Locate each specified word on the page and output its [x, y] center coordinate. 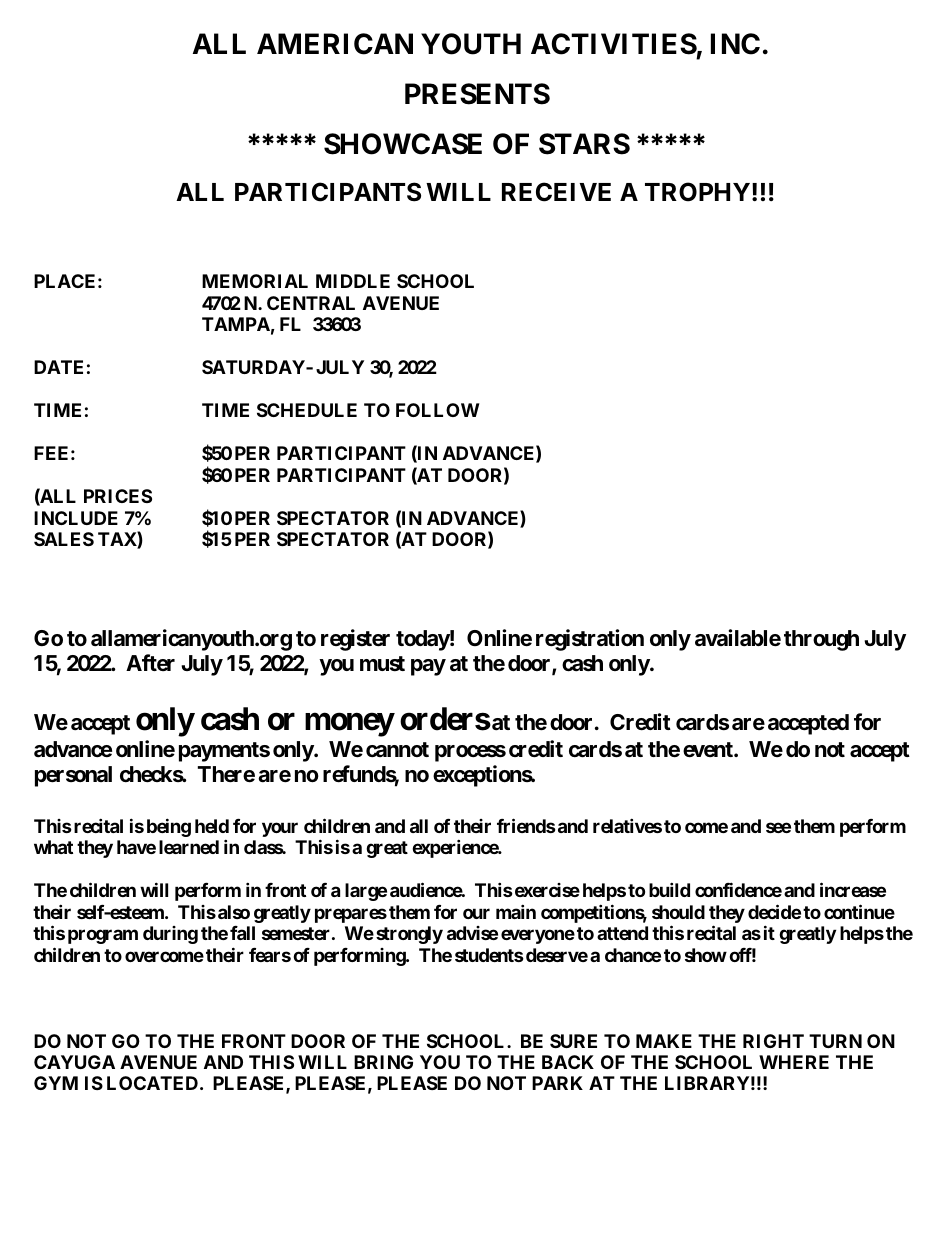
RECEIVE [556, 192]
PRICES [118, 496]
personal [73, 776]
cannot [397, 749]
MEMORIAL [255, 281]
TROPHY [697, 192]
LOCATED [152, 1083]
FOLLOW [438, 410]
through [821, 640]
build [669, 889]
